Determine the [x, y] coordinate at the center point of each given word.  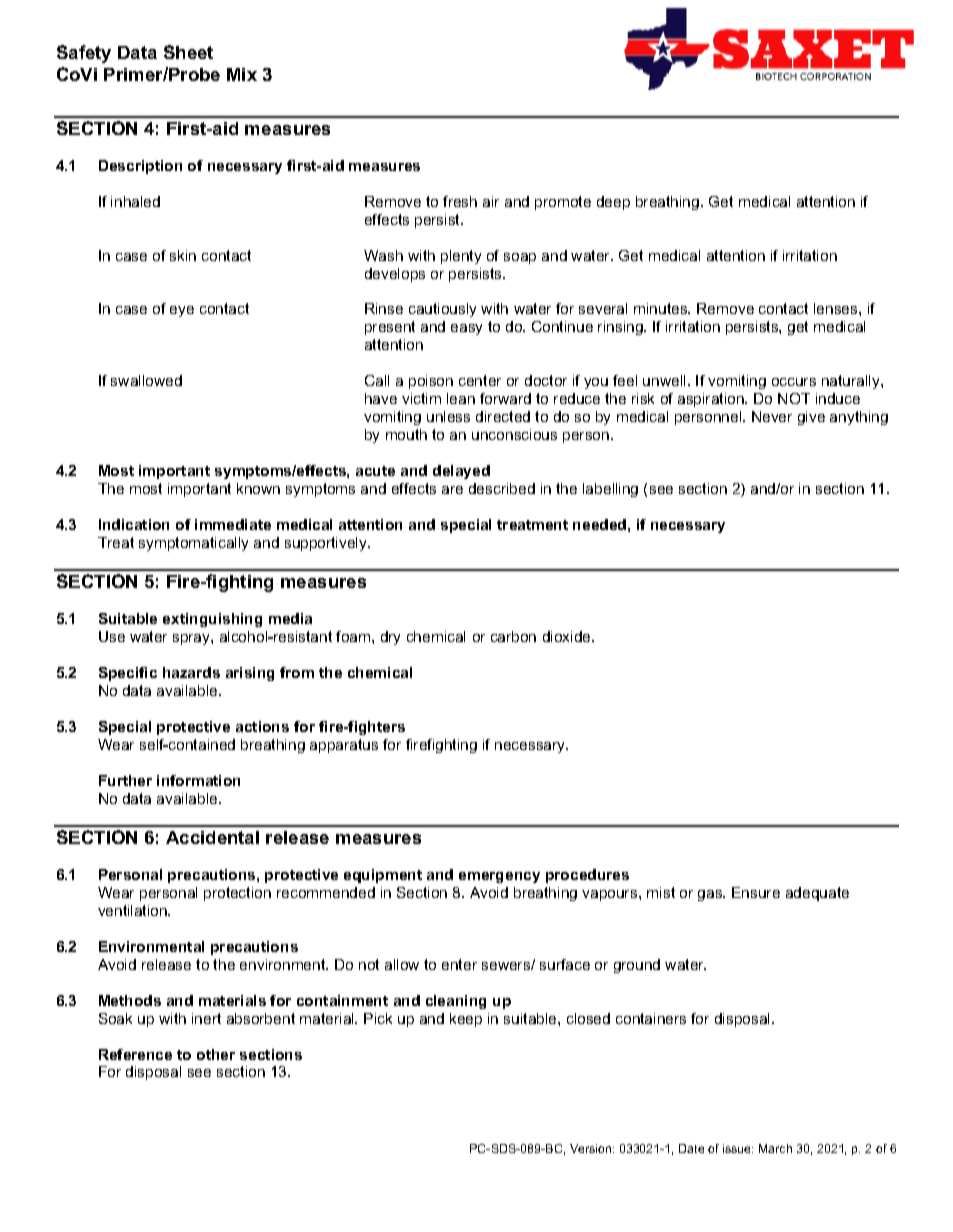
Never [772, 416]
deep [613, 203]
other [216, 1054]
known [258, 488]
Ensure [756, 892]
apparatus [344, 746]
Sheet [188, 52]
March [775, 1148]
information [198, 780]
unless [448, 416]
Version [592, 1148]
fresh [460, 201]
